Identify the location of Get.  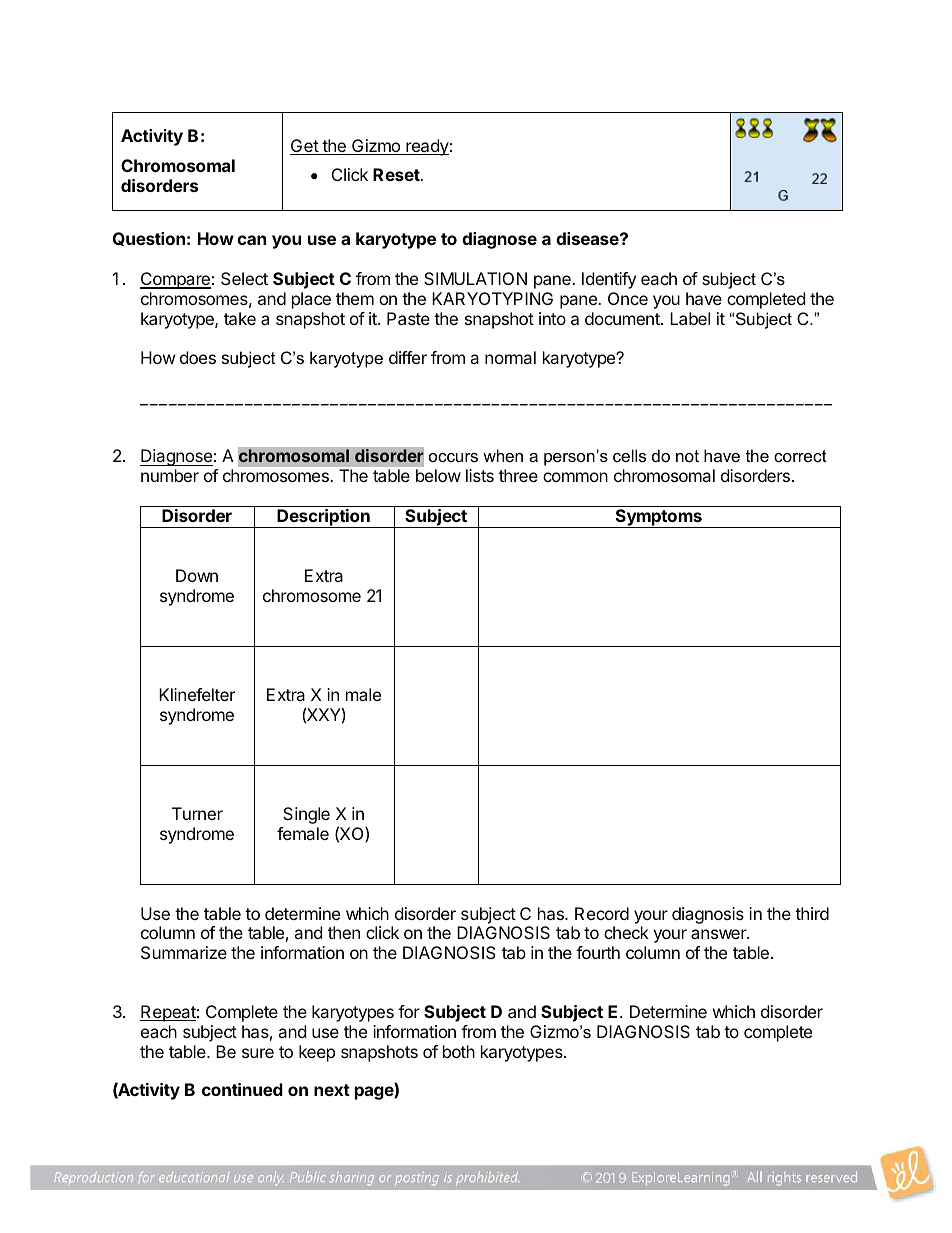
(305, 147).
